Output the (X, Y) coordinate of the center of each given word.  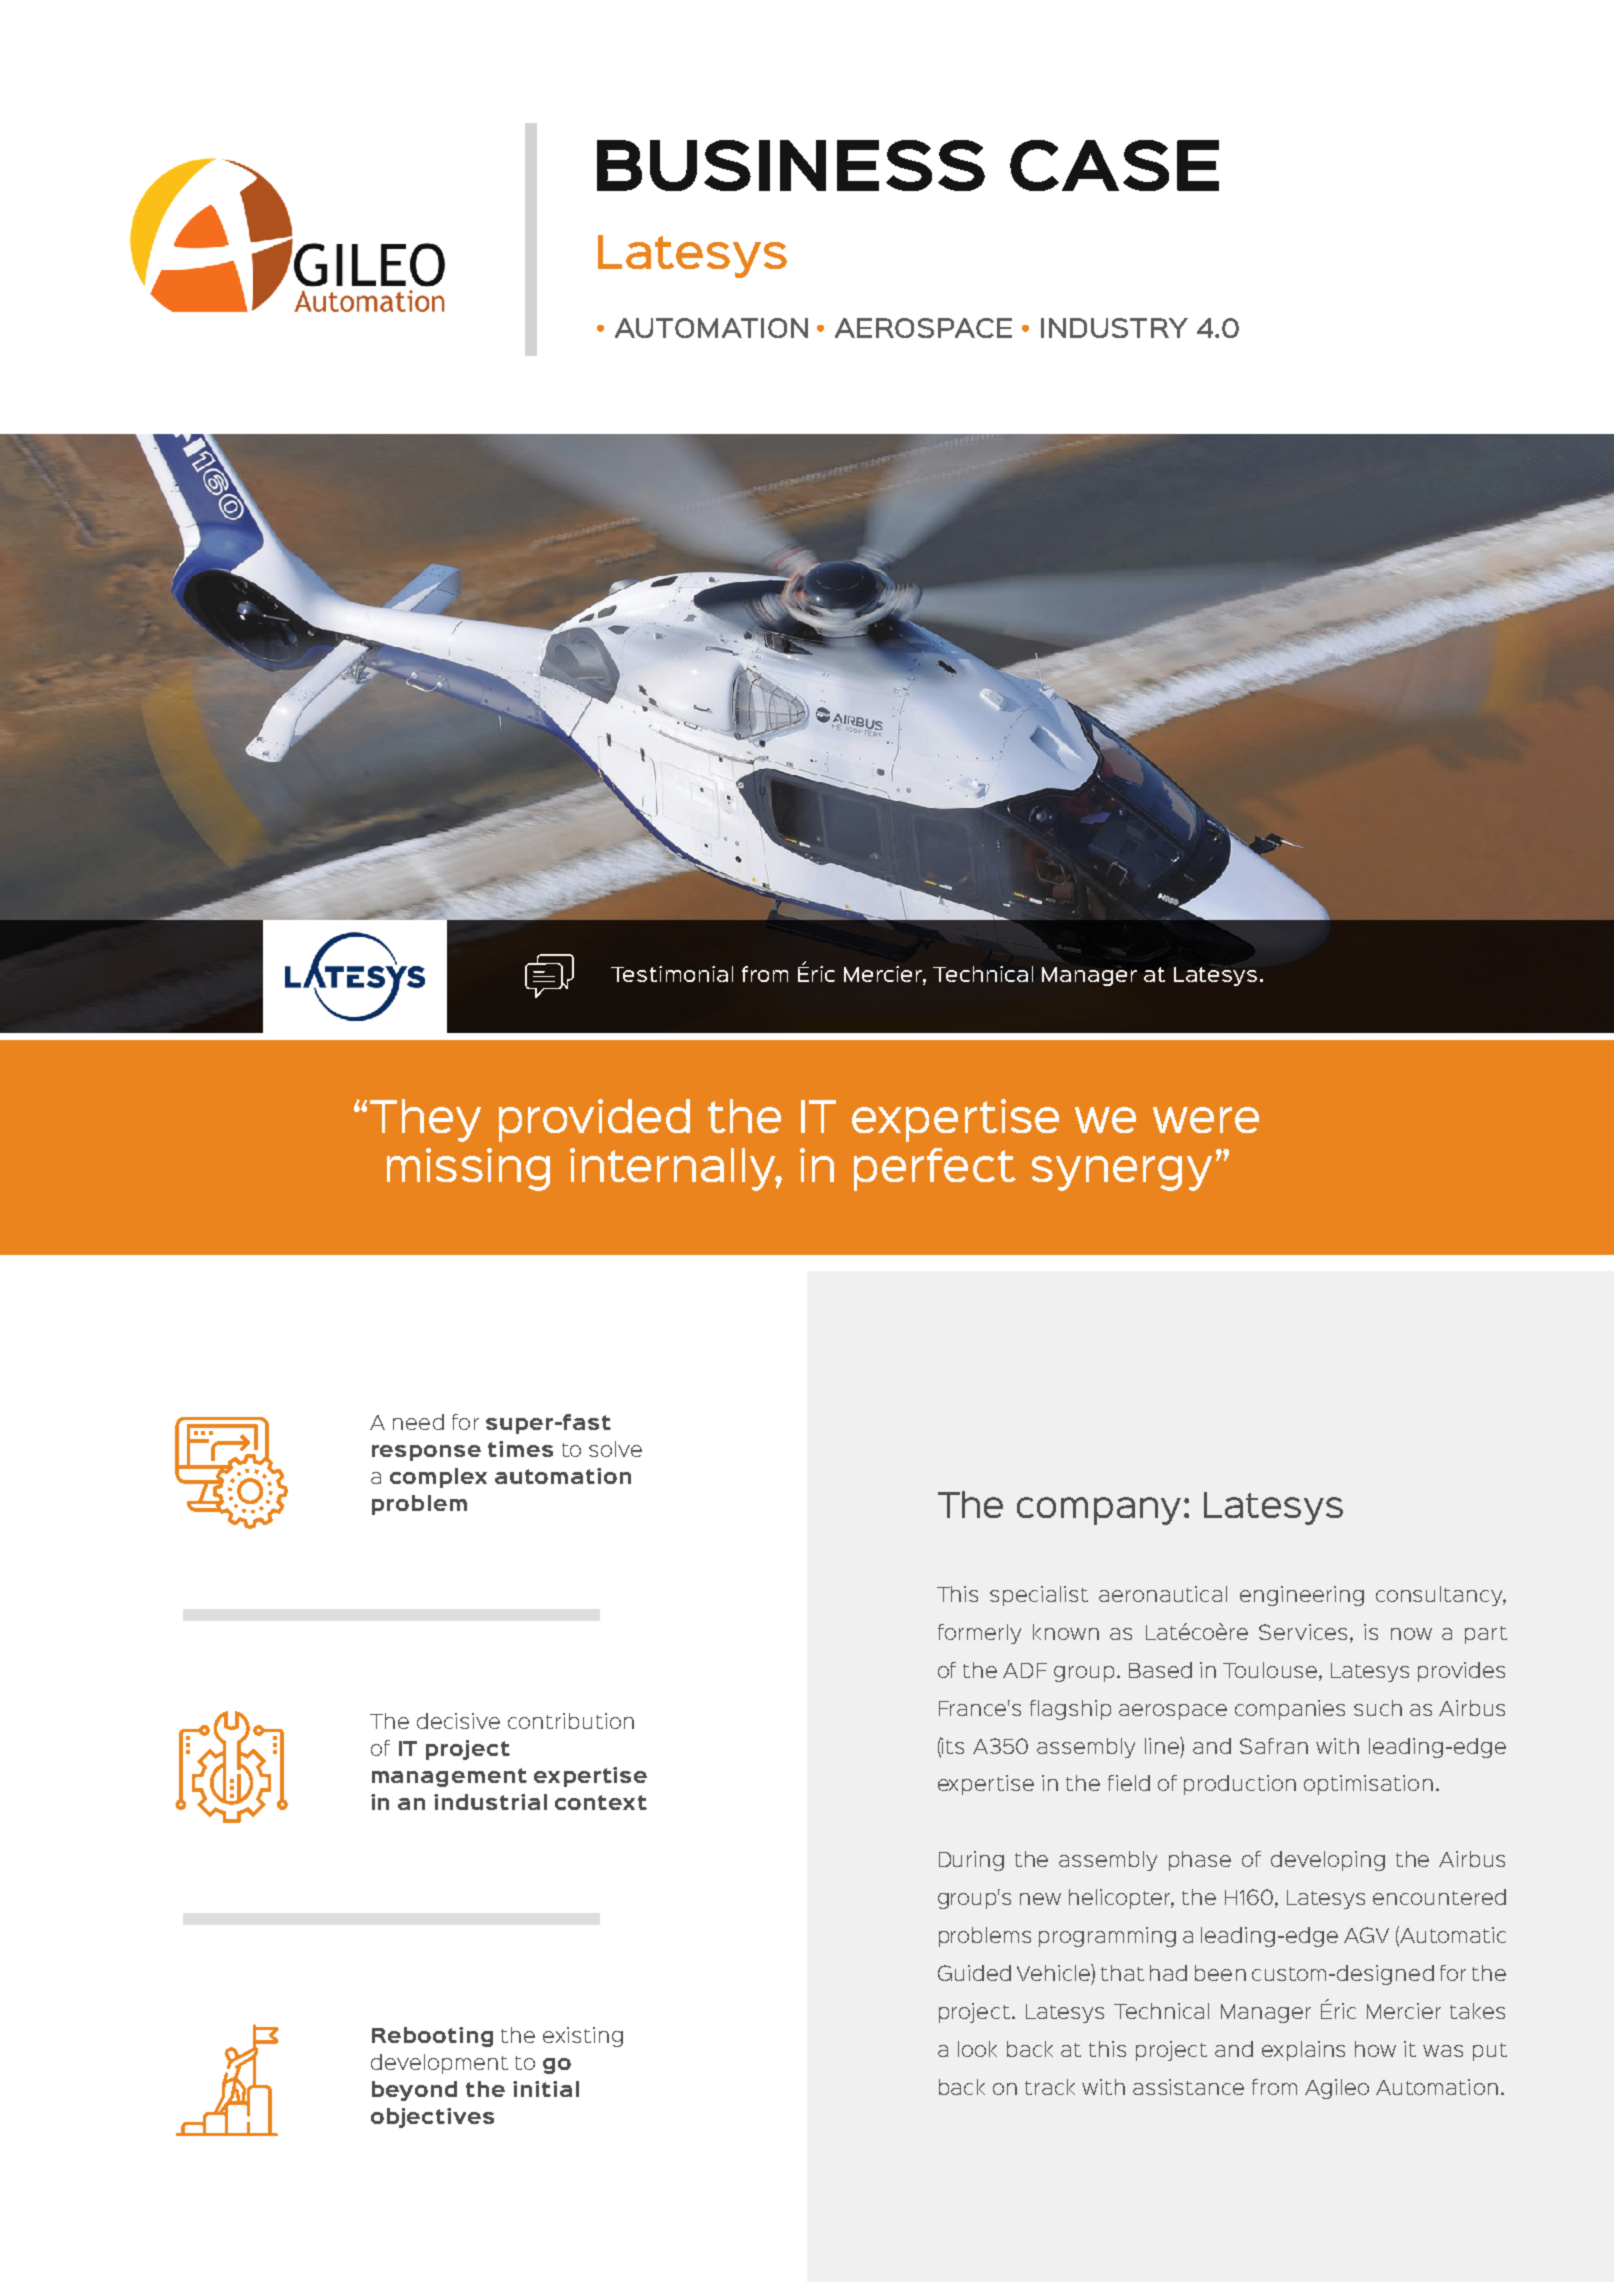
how (1375, 2049)
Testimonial (672, 974)
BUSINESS (791, 165)
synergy (1122, 1173)
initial (546, 2089)
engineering (1302, 1596)
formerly (979, 1634)
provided (594, 1120)
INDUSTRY (1114, 328)
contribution (571, 1721)
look (977, 2049)
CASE (1114, 165)
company (1099, 1511)
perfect (935, 1169)
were (1206, 1120)
